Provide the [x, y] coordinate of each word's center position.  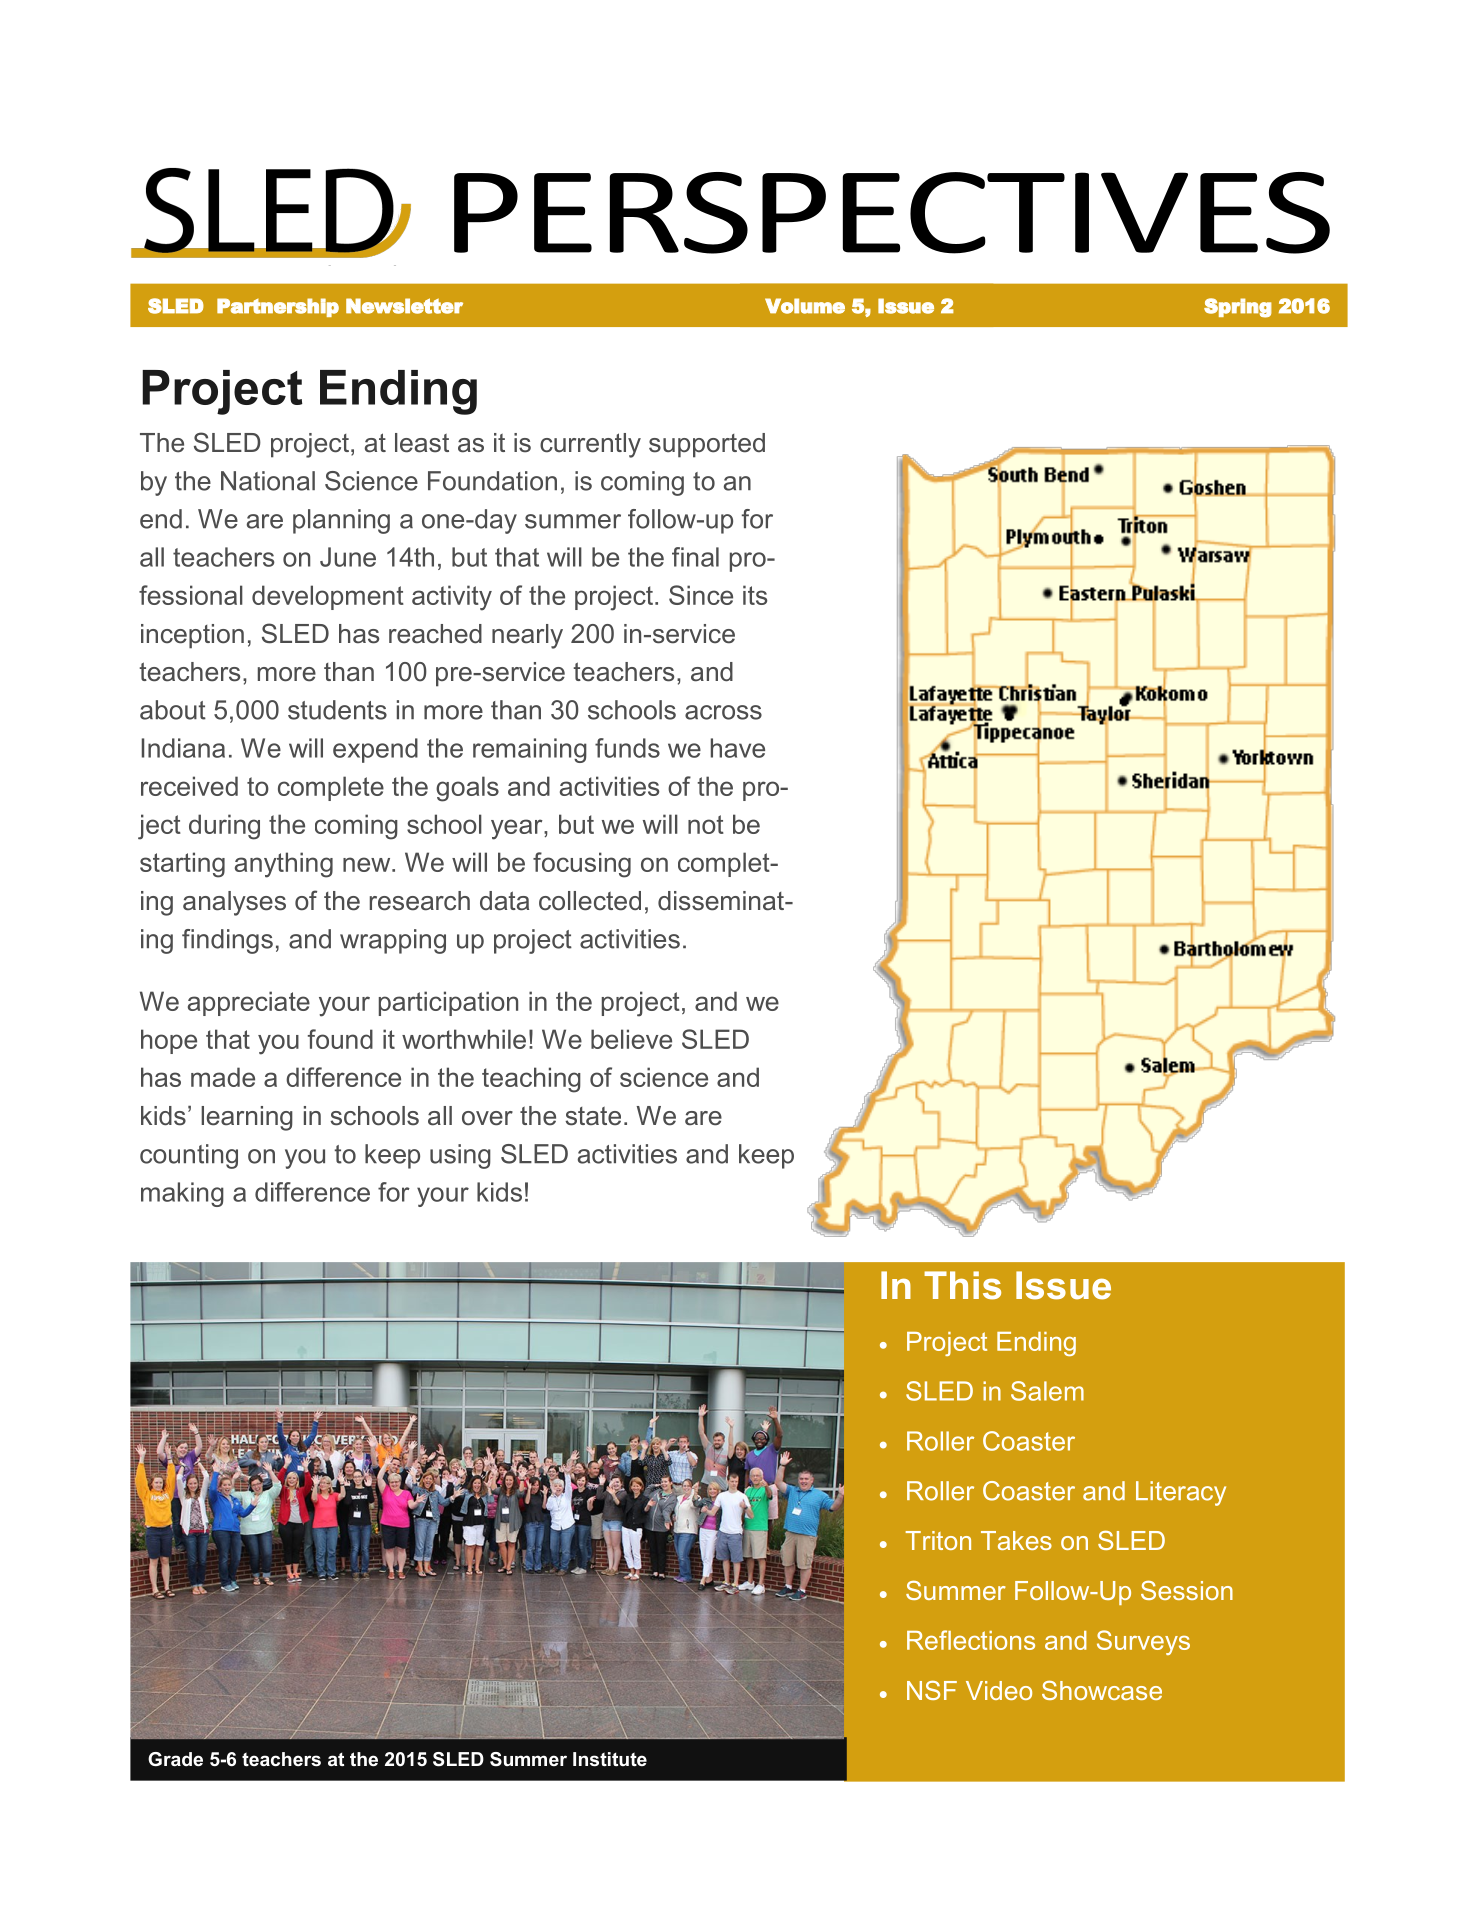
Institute [610, 1759]
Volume [805, 306]
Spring [1238, 308]
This [962, 1285]
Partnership [278, 307]
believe [631, 1039]
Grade [175, 1759]
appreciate [249, 1003]
